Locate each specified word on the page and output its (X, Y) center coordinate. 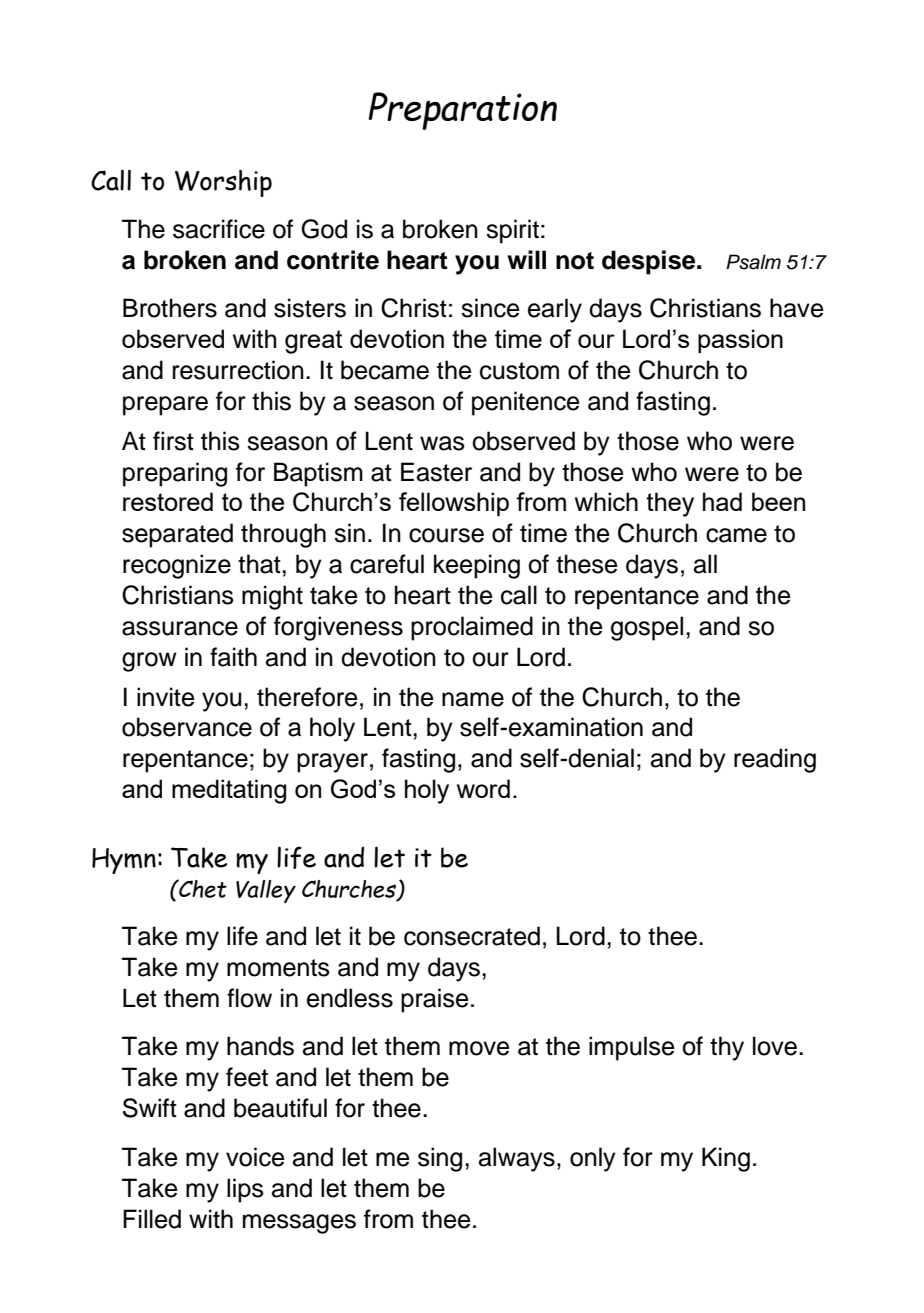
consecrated (472, 936)
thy (727, 1048)
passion (740, 341)
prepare (165, 406)
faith (233, 657)
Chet (202, 888)
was (442, 443)
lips (245, 1190)
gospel (647, 628)
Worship (223, 183)
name (473, 699)
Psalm (753, 262)
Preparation (462, 111)
